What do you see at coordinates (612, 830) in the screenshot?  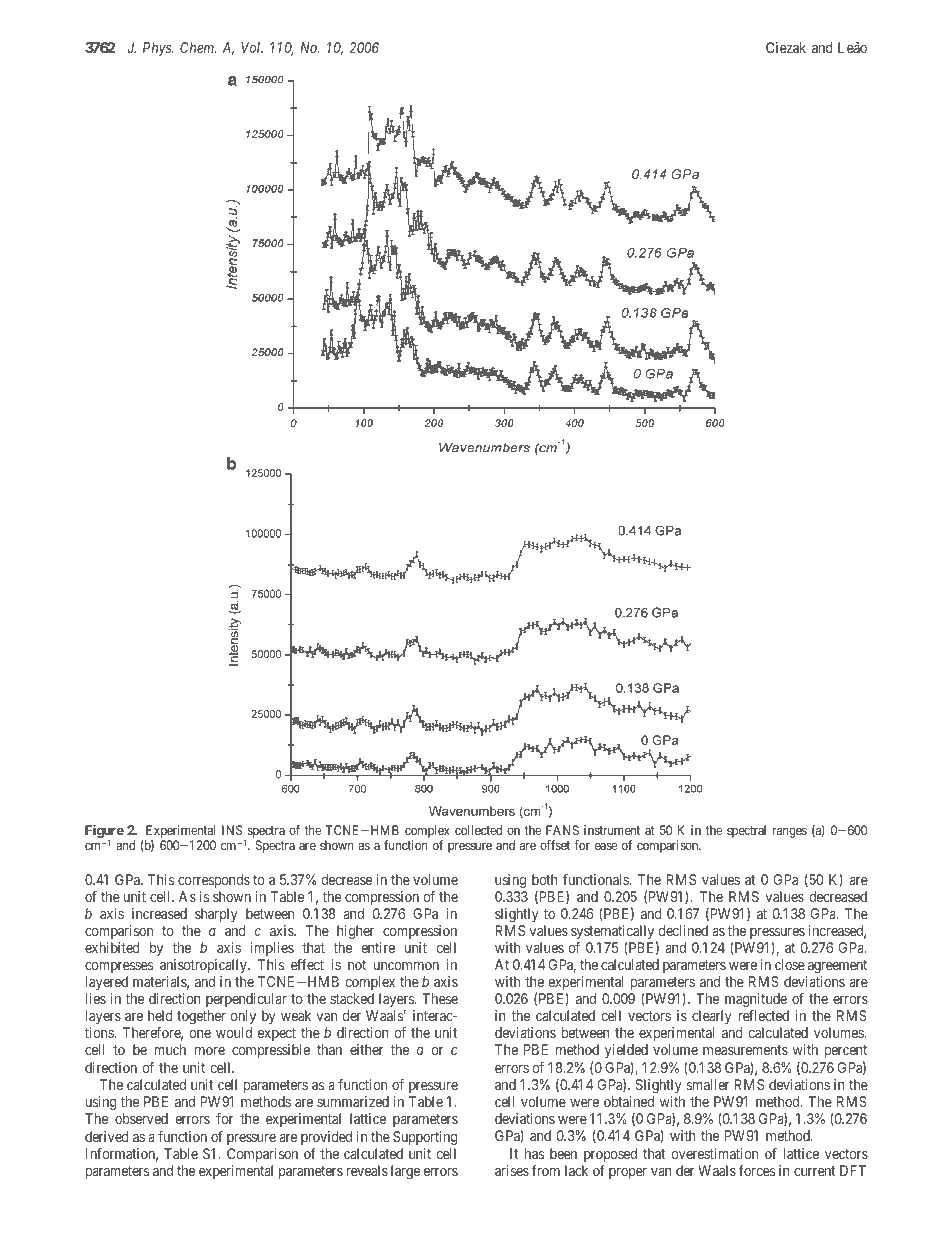 I see `instrument` at bounding box center [612, 830].
